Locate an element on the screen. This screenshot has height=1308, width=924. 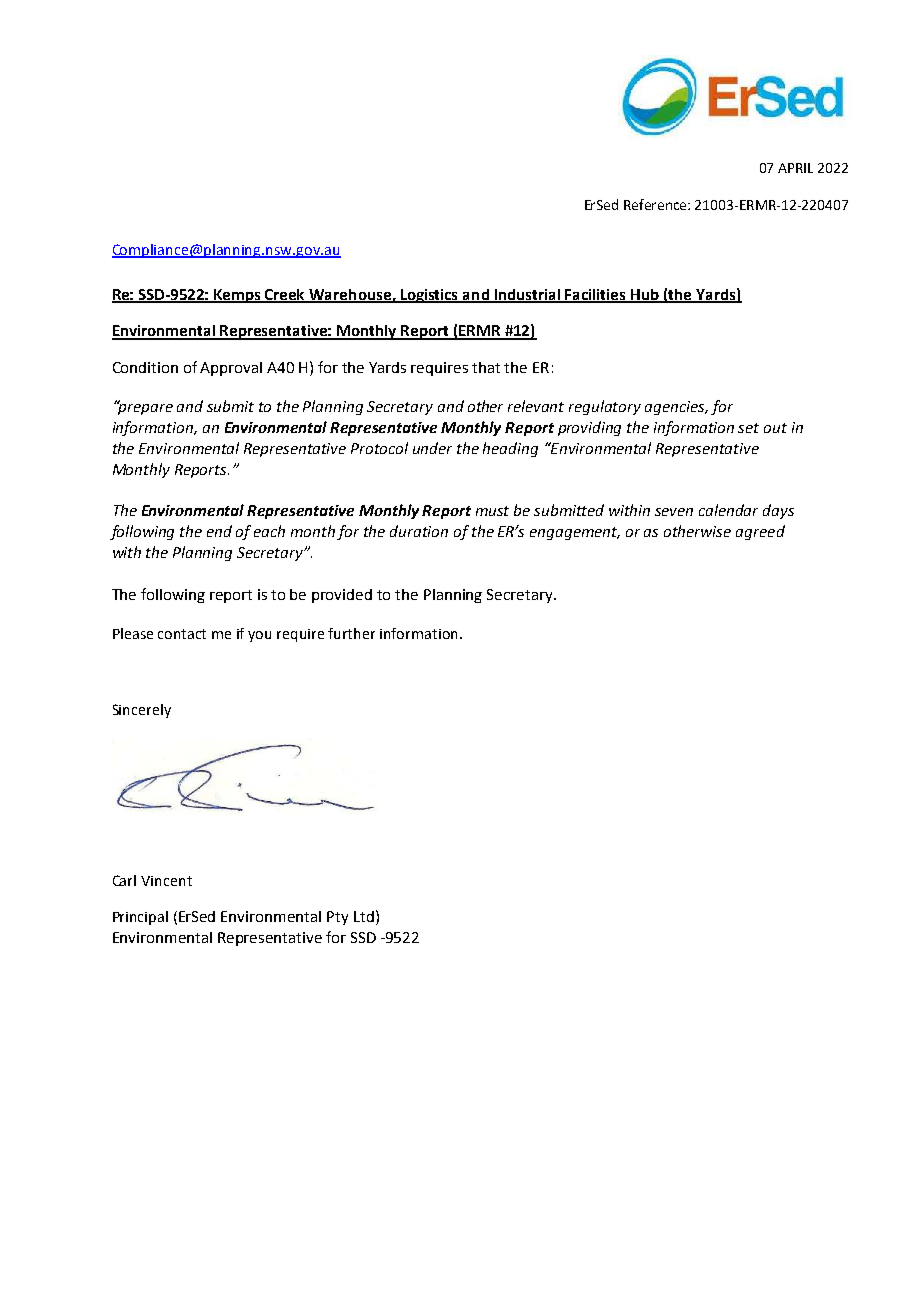
prepare is located at coordinates (144, 408).
